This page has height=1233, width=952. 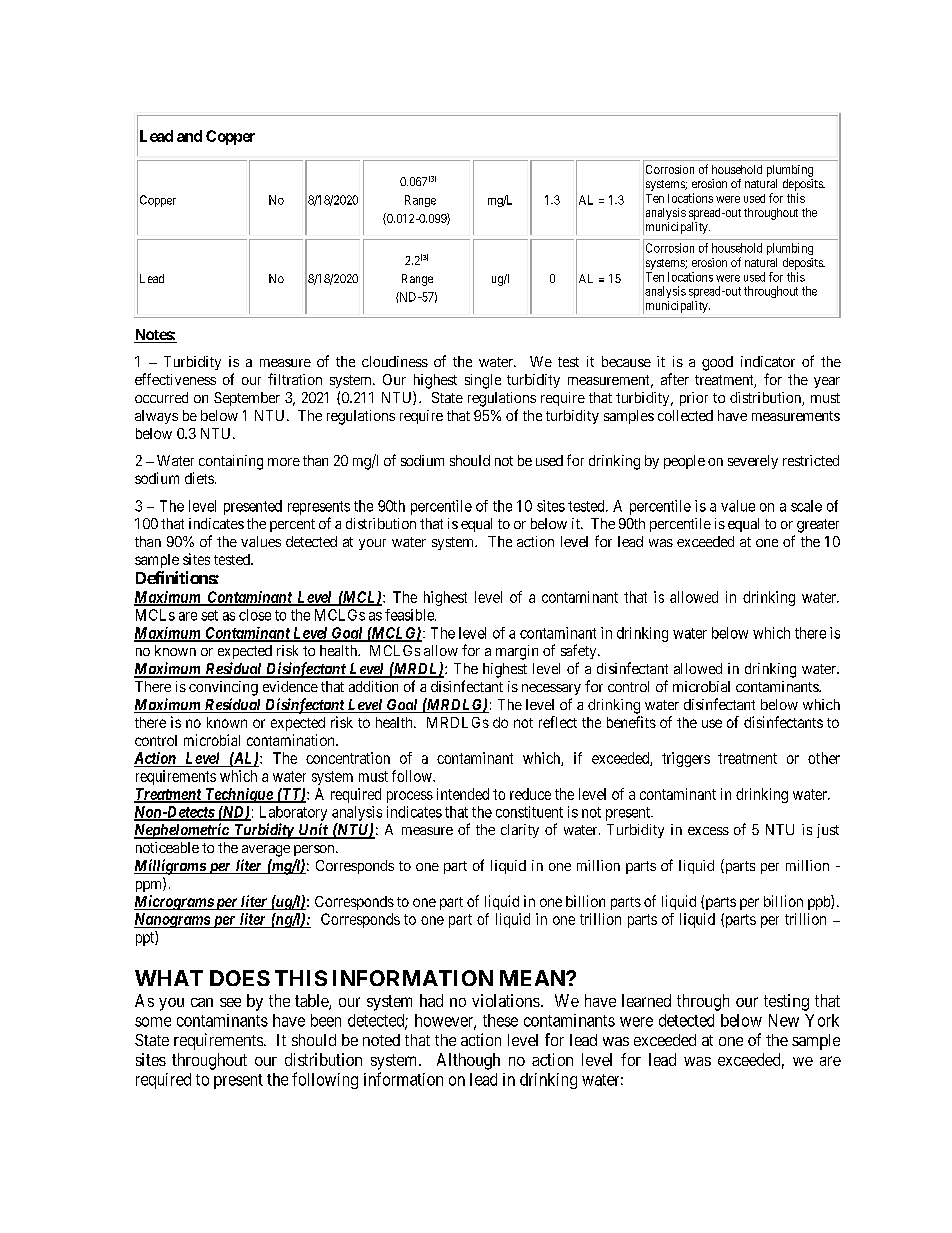 What do you see at coordinates (558, 722) in the page?
I see `reflect` at bounding box center [558, 722].
